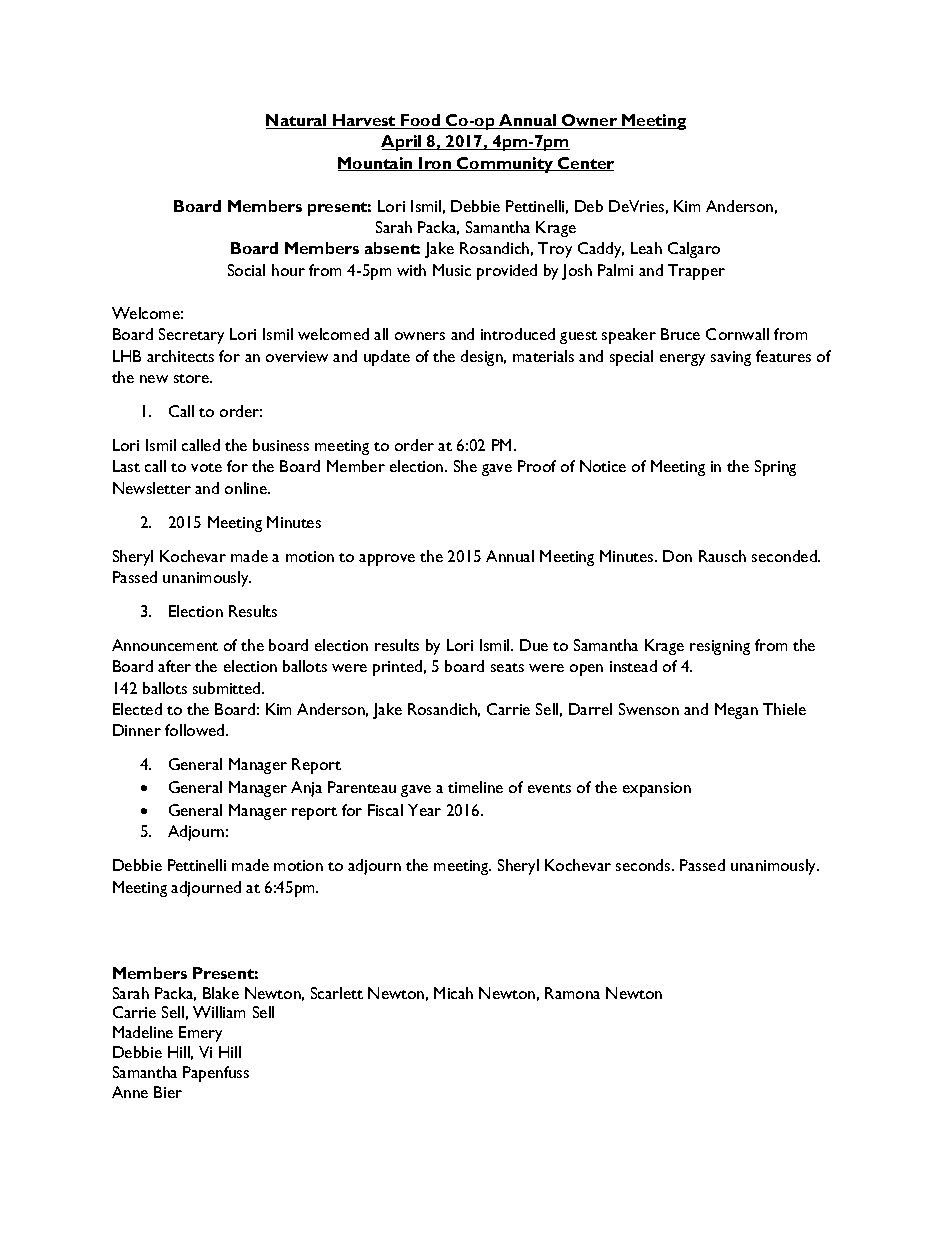 This screenshot has height=1233, width=952. What do you see at coordinates (435, 164) in the screenshot?
I see `Iron` at bounding box center [435, 164].
